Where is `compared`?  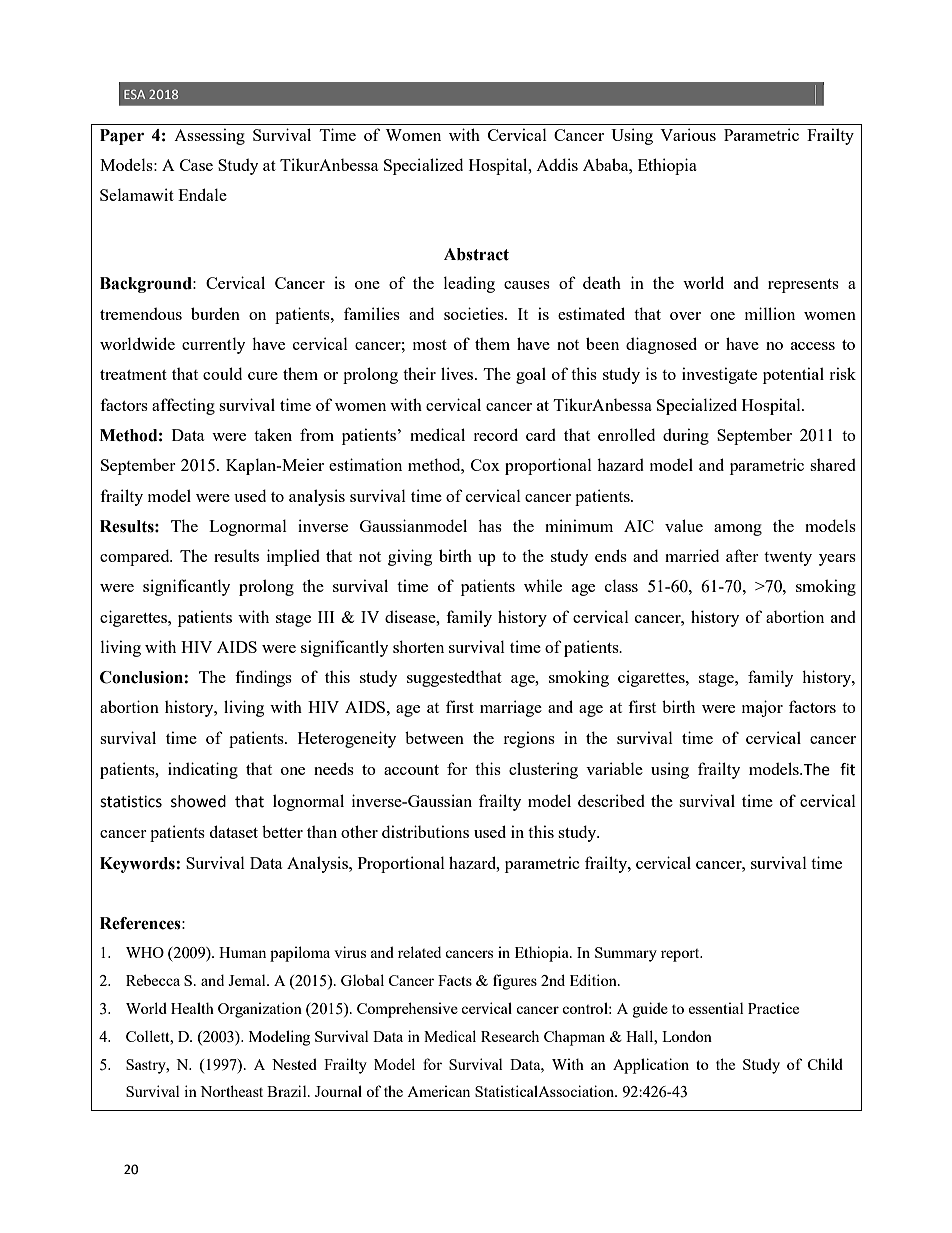 compared is located at coordinates (136, 557).
